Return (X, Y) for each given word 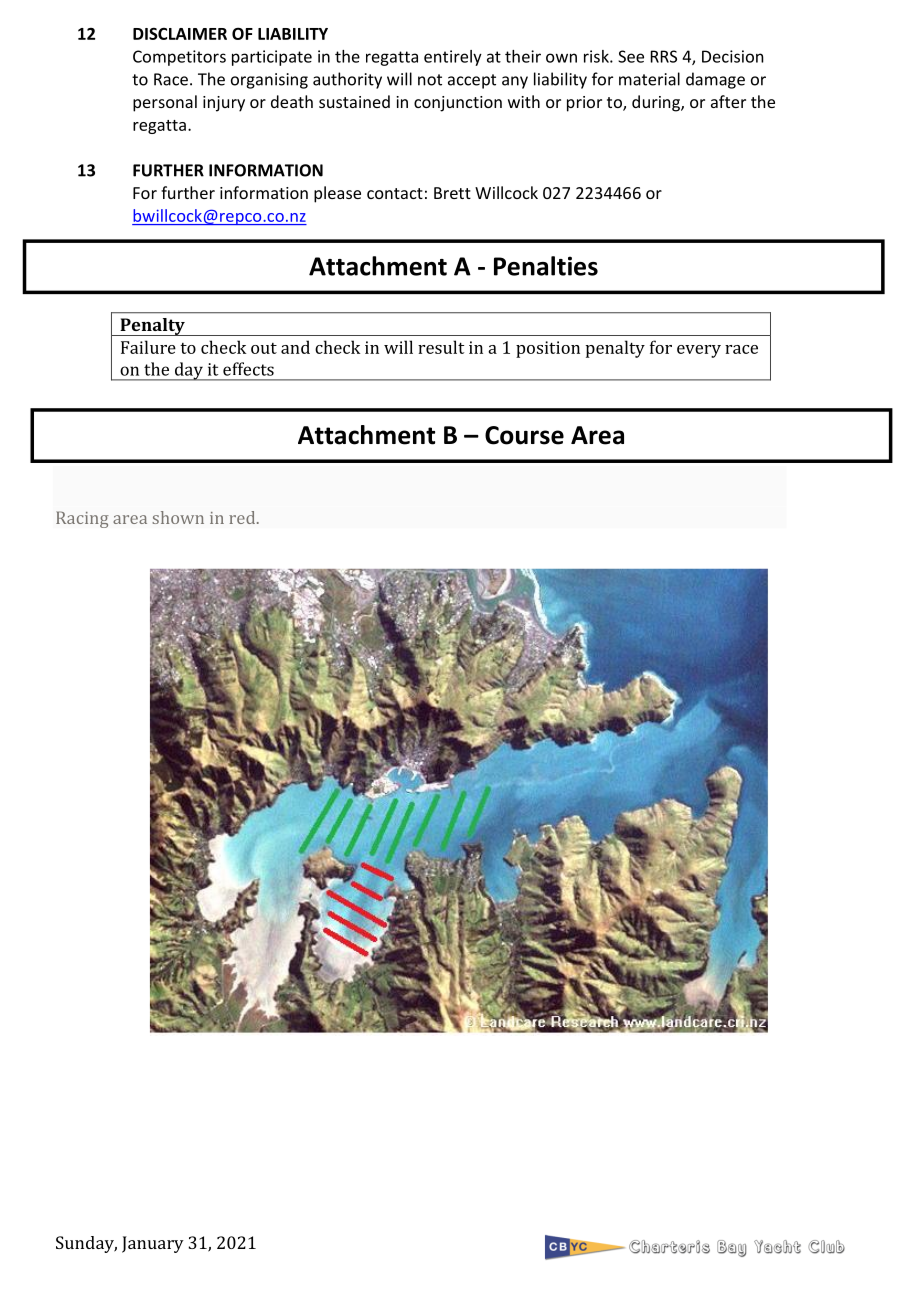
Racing (82, 519)
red (243, 517)
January (153, 1244)
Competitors (179, 58)
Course (524, 435)
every (699, 351)
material (649, 79)
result (441, 347)
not (430, 80)
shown (178, 517)
